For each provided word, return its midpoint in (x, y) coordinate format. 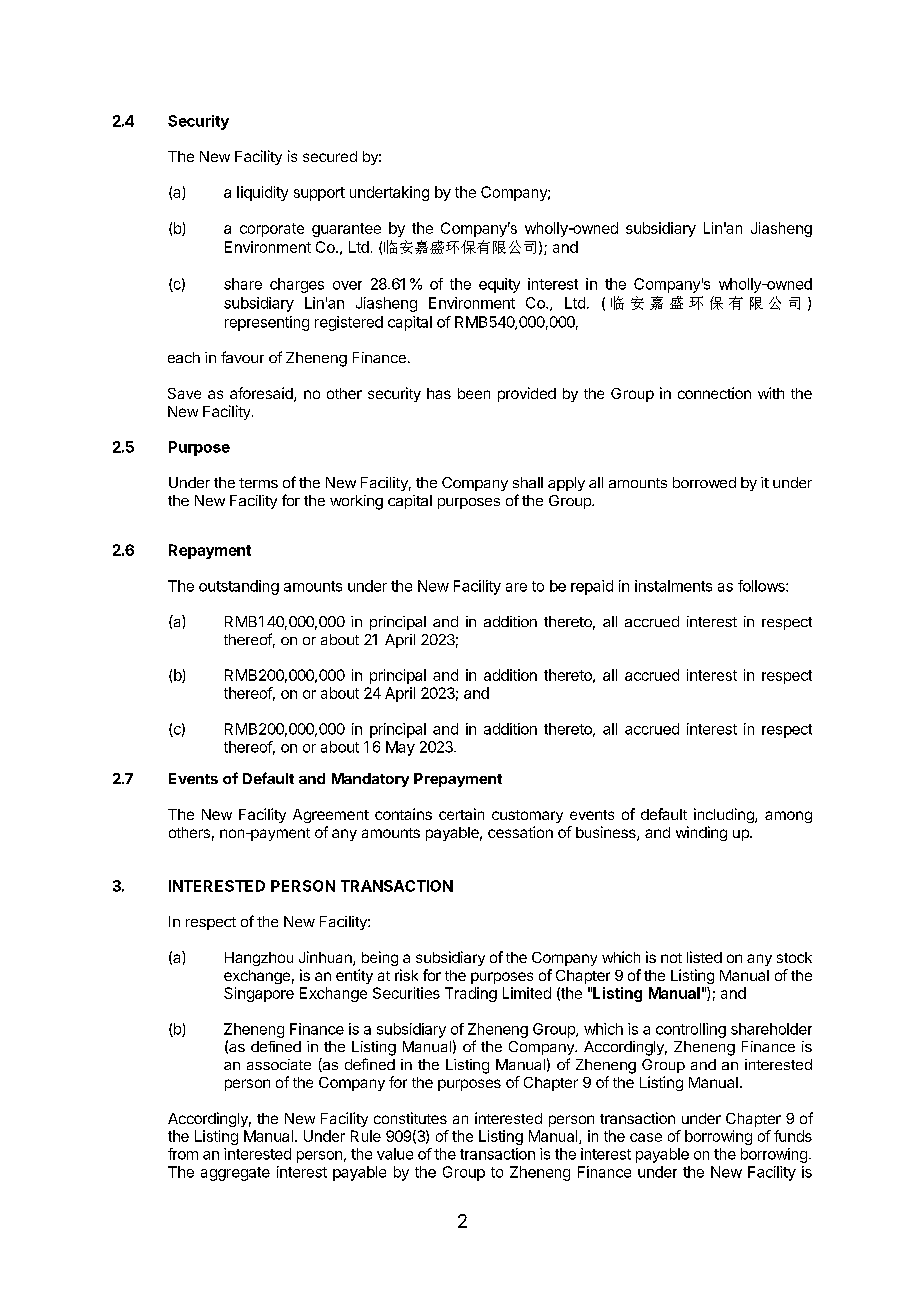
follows (762, 586)
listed (704, 957)
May (400, 748)
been (474, 393)
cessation (520, 832)
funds (793, 1136)
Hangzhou (259, 959)
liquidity (262, 193)
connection (714, 393)
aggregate (235, 1174)
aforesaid (262, 394)
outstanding (239, 587)
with (771, 393)
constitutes (410, 1118)
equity (499, 285)
